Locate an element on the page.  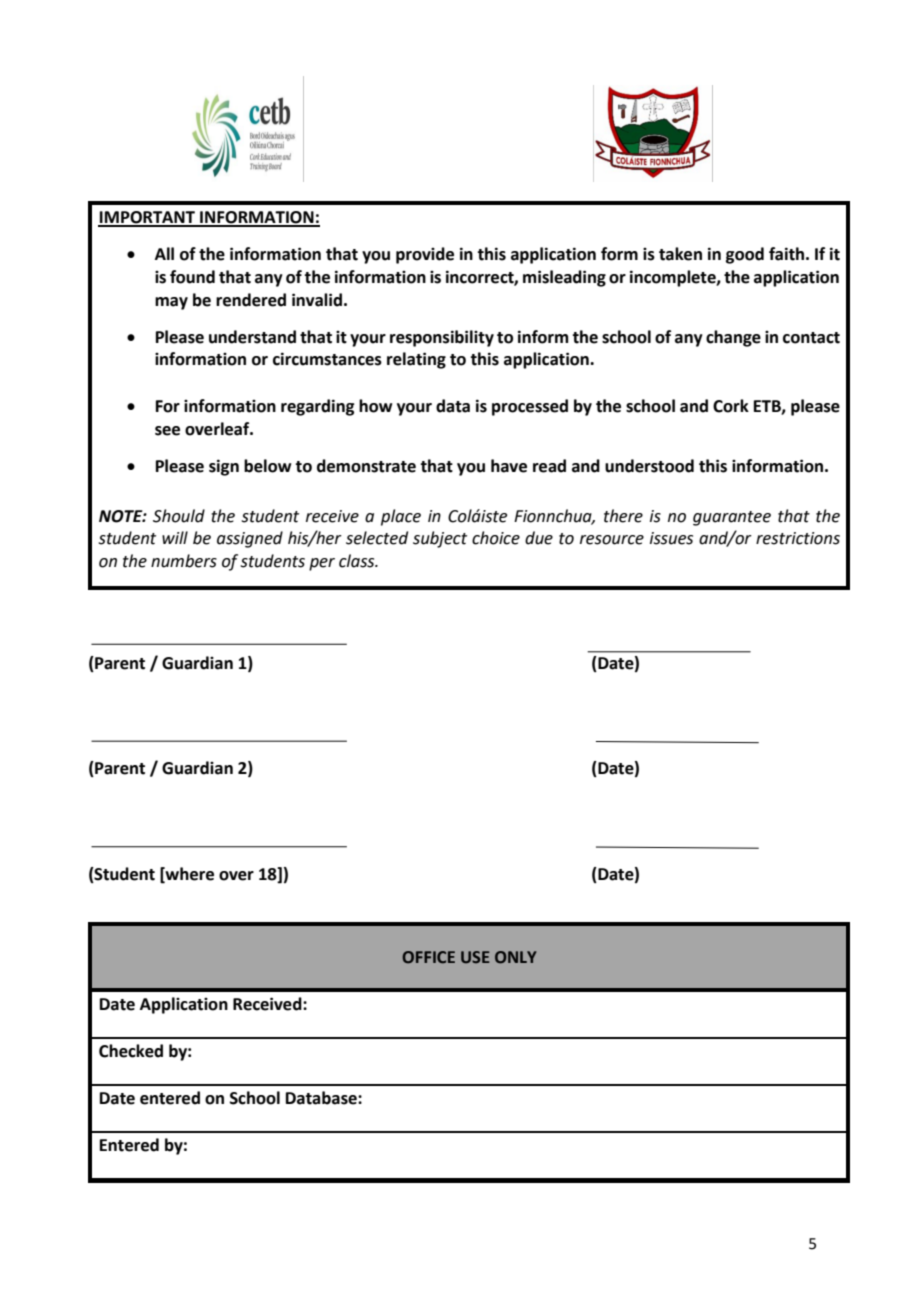
Checked is located at coordinates (131, 1051).
